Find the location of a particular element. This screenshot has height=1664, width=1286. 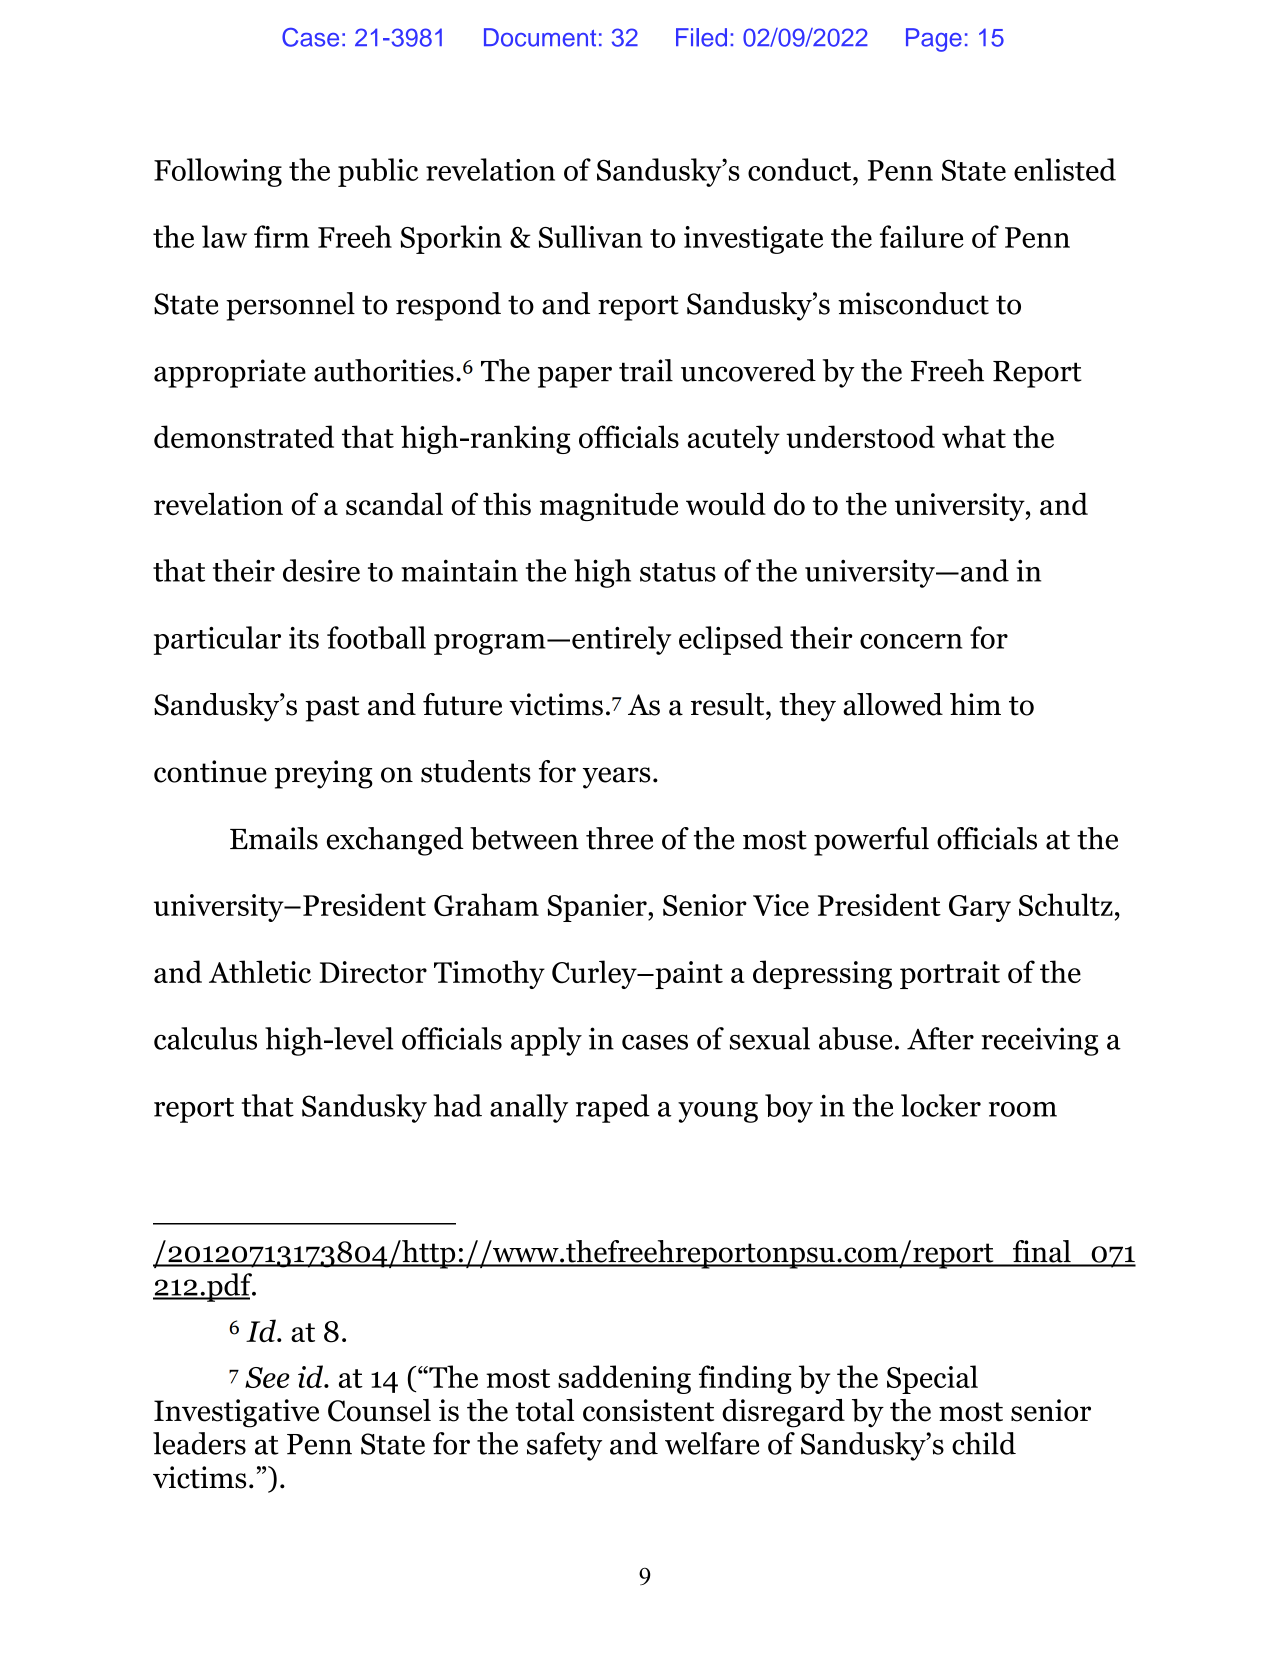

concern is located at coordinates (911, 641).
